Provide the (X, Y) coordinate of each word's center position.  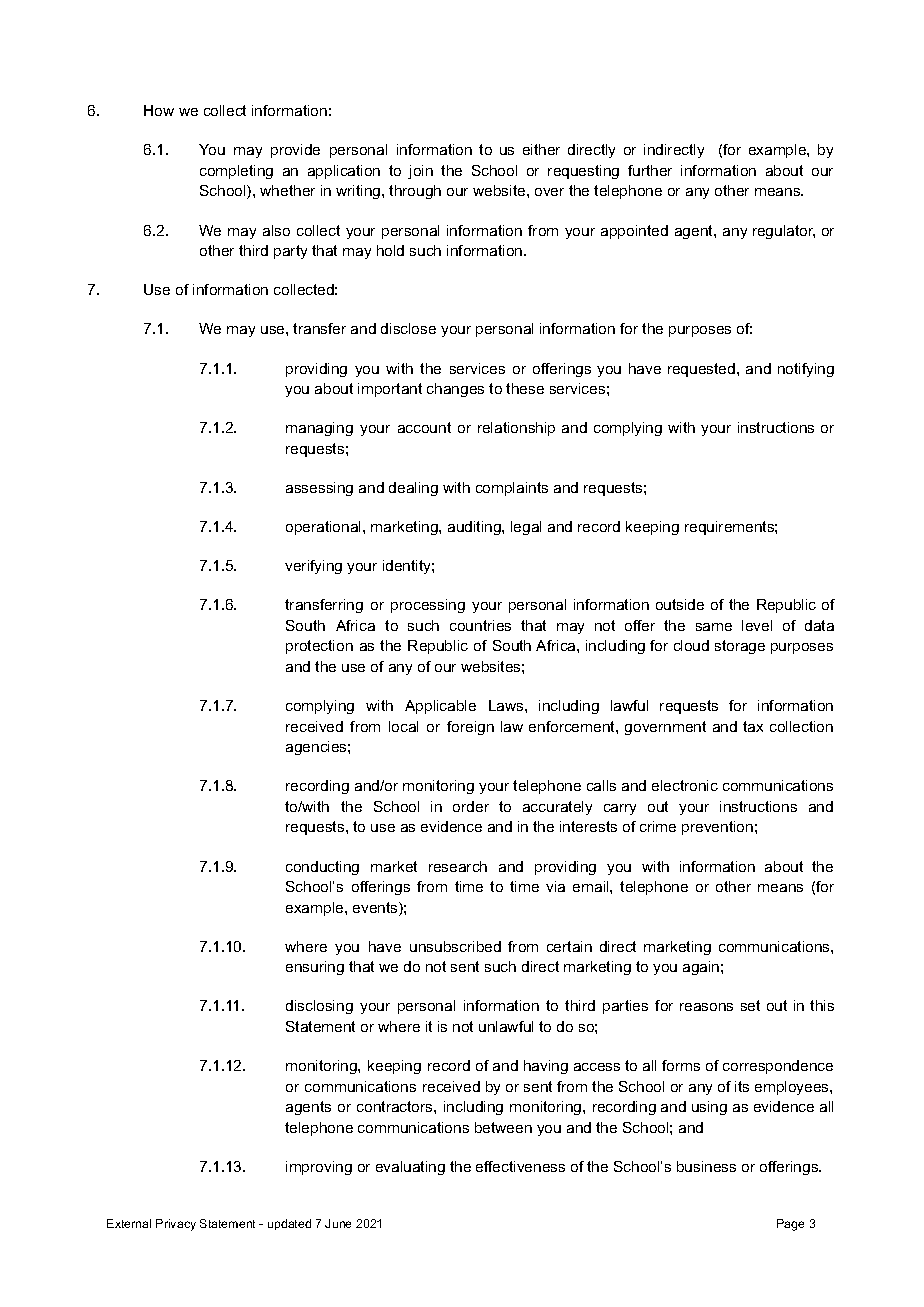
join (420, 172)
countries (480, 625)
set (750, 1005)
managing (319, 429)
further (650, 170)
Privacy (176, 1225)
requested (701, 370)
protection (319, 647)
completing (236, 172)
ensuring (315, 968)
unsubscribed (455, 946)
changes (455, 390)
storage (740, 647)
